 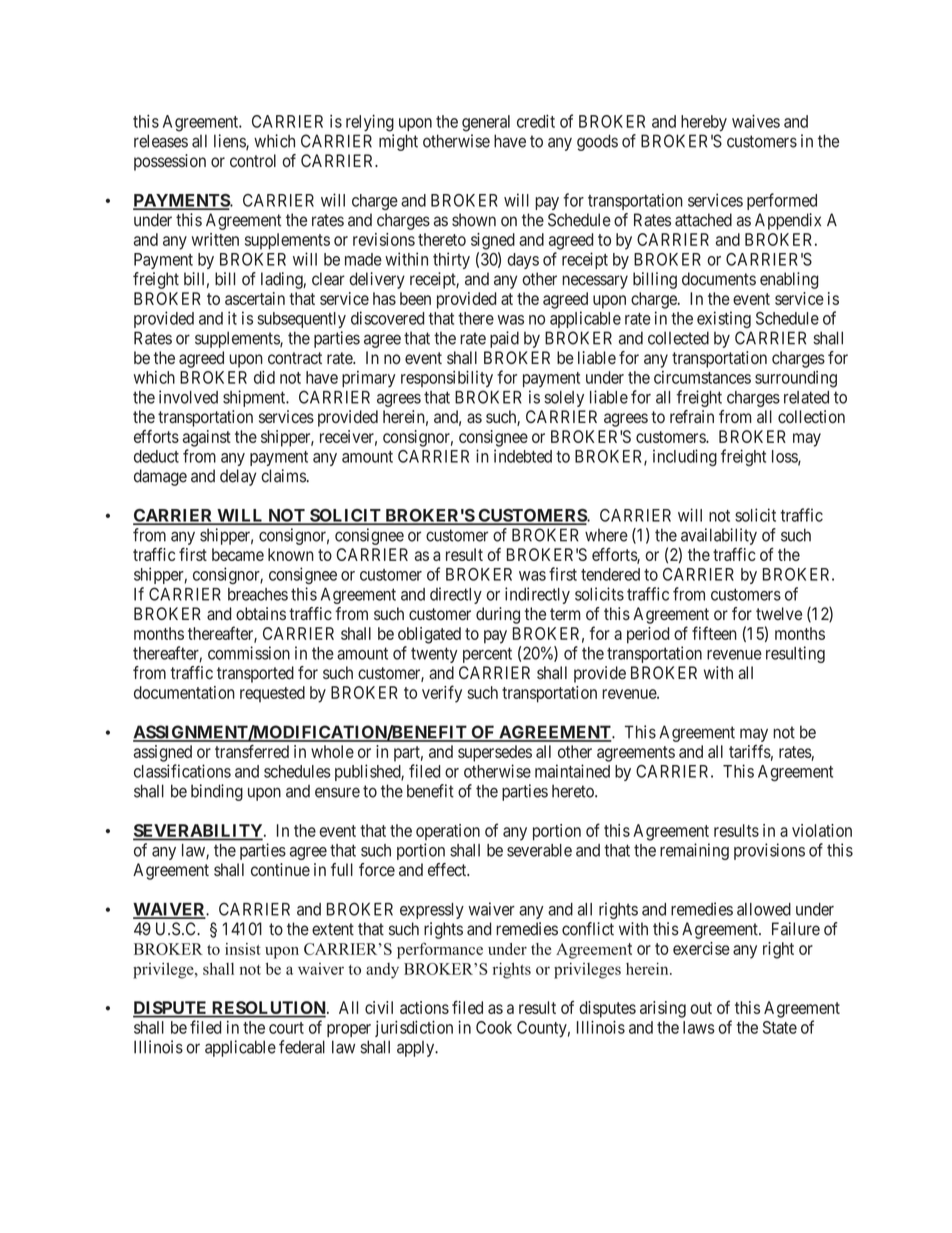 I want to click on general, so click(x=486, y=123).
